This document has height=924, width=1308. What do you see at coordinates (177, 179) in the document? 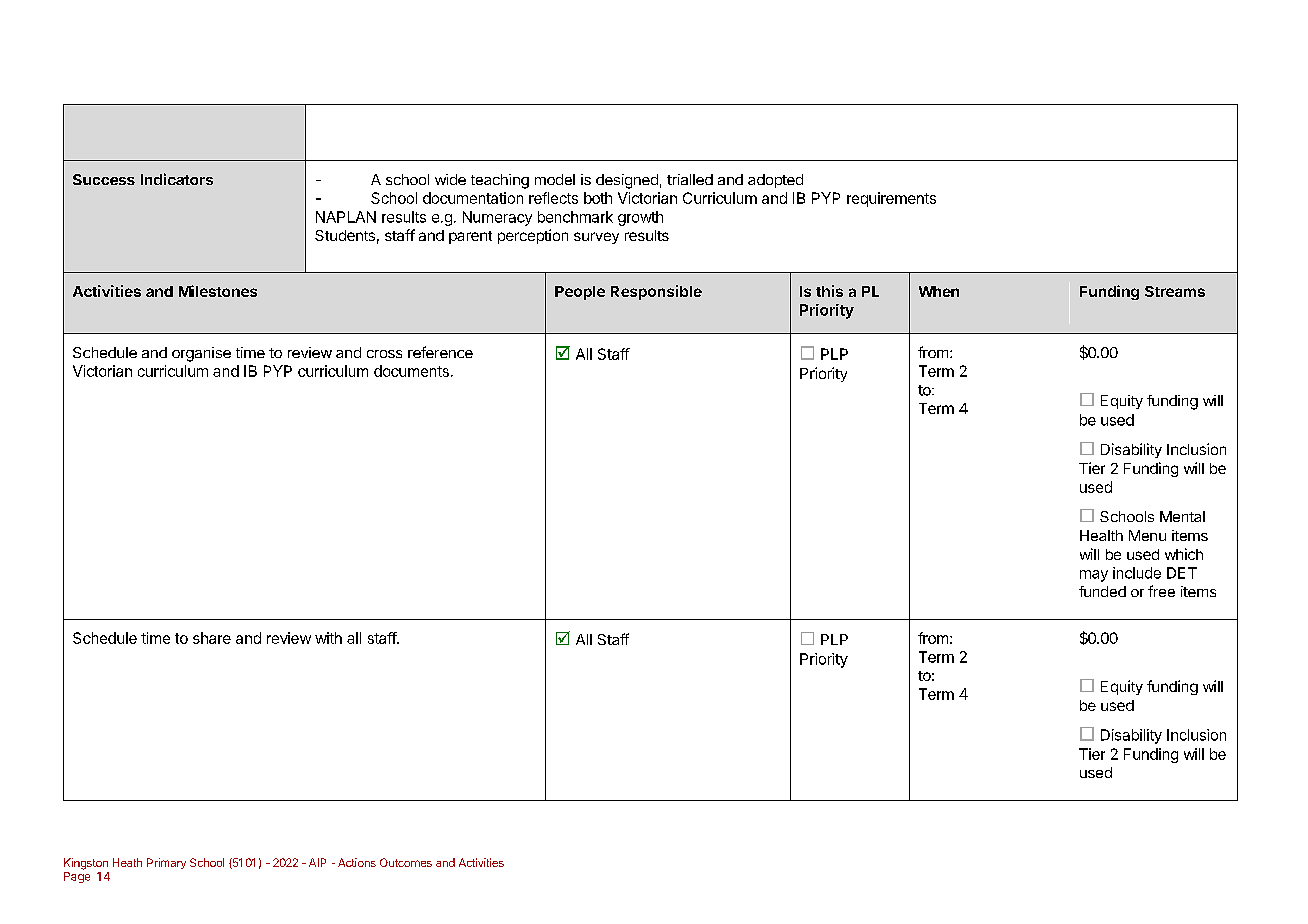
I see `Indicators` at bounding box center [177, 179].
